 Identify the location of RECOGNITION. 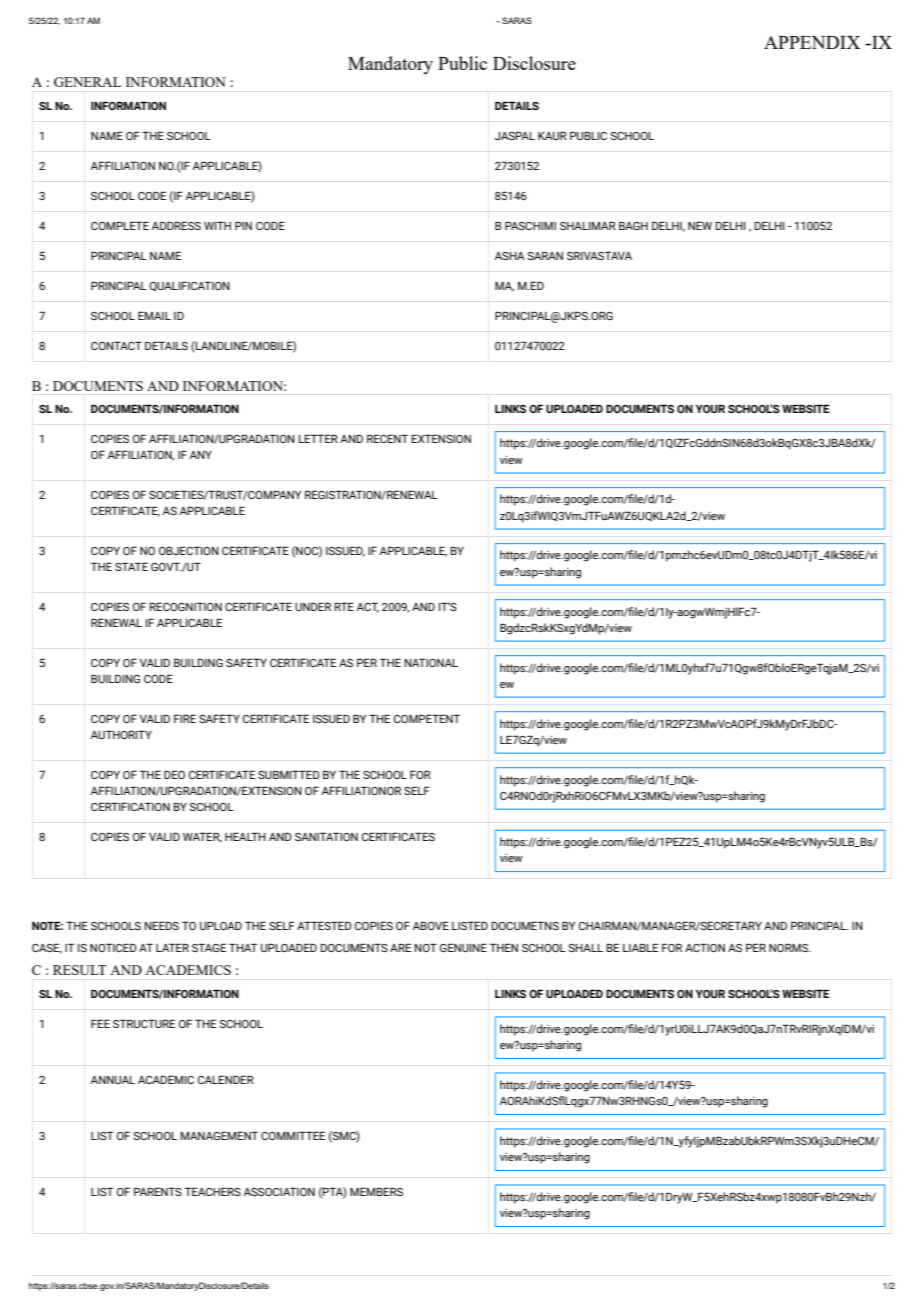
(186, 606).
